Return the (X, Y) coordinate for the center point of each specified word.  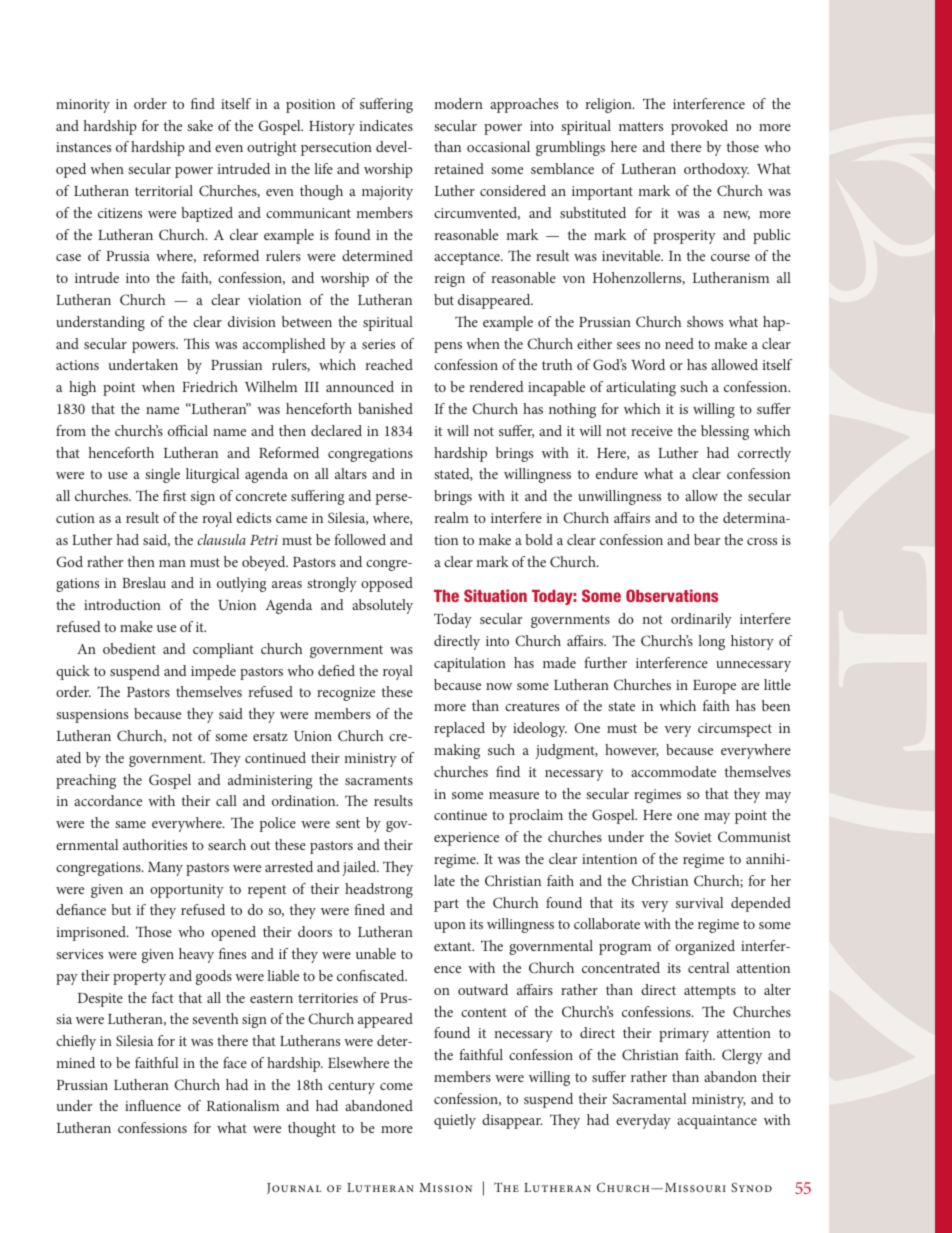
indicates (386, 125)
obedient (129, 648)
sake (200, 125)
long (711, 642)
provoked (699, 127)
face (235, 1062)
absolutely (382, 606)
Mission (445, 1187)
